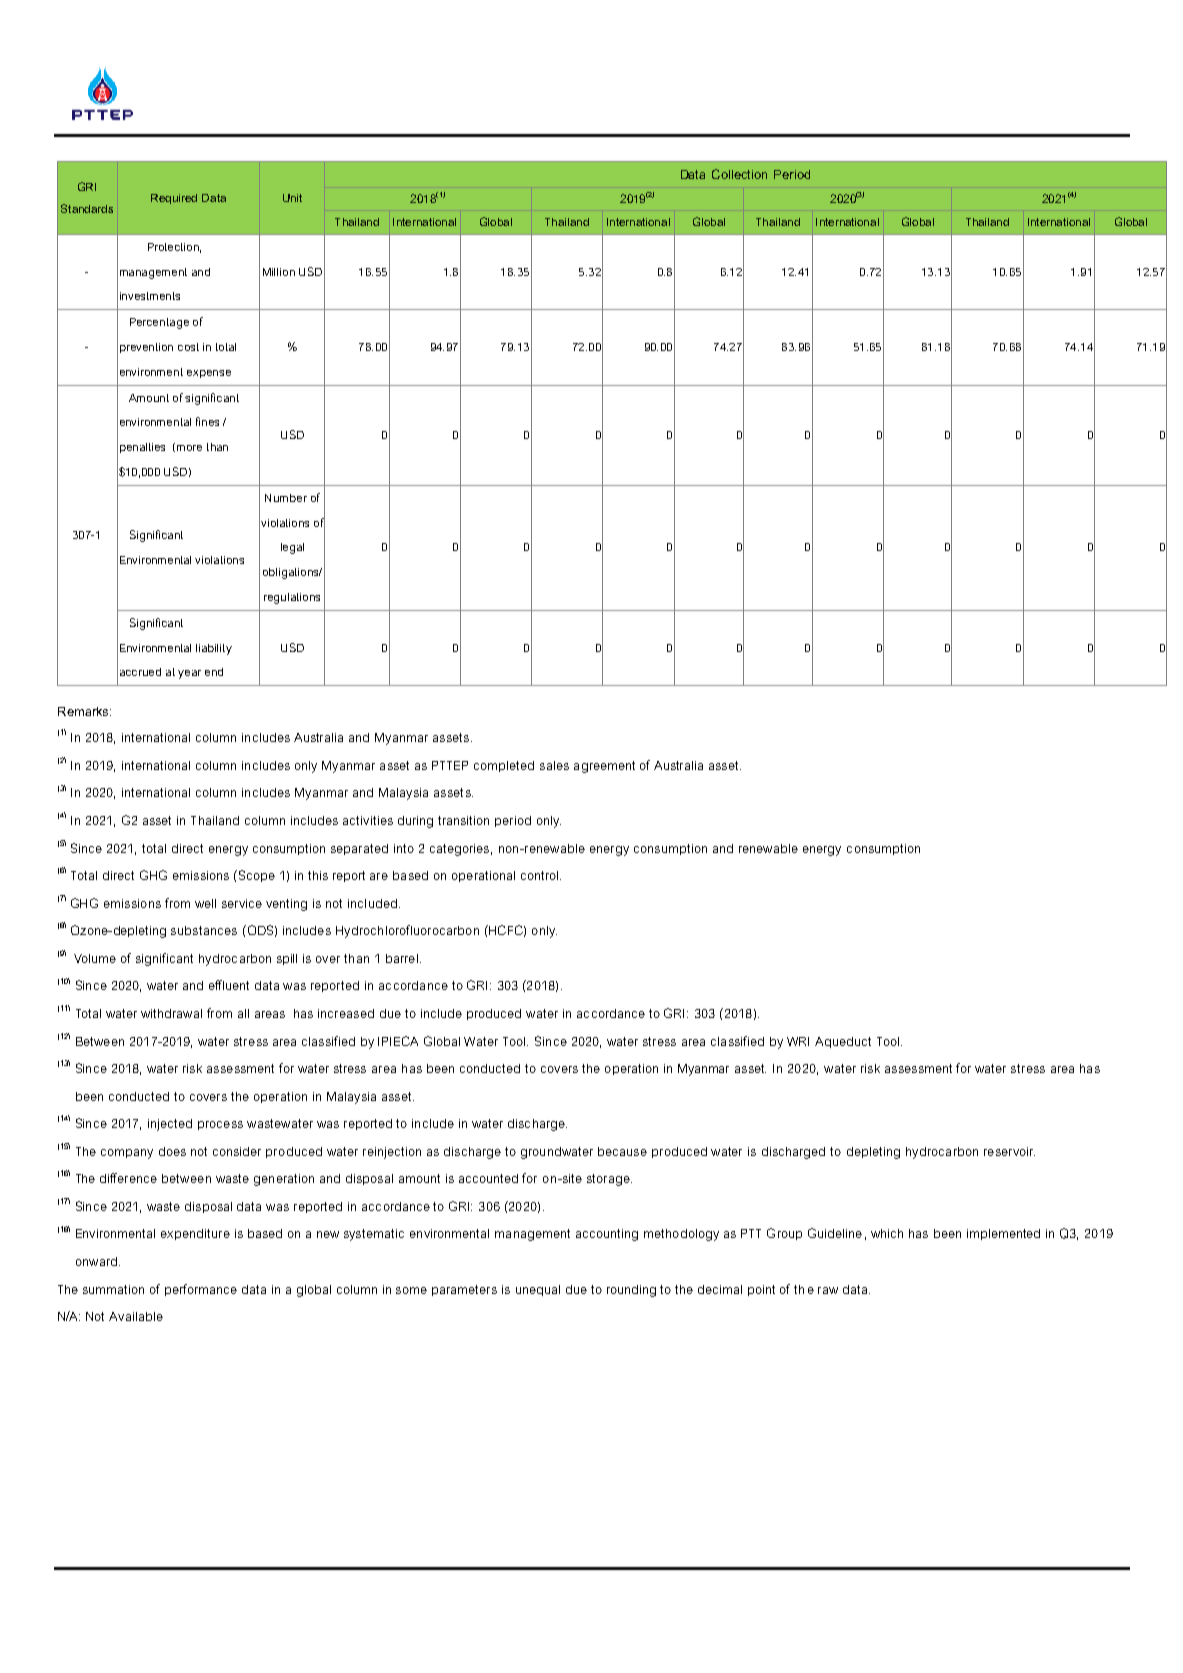  Describe the element at coordinates (292, 598) in the screenshot. I see `regulations` at that location.
